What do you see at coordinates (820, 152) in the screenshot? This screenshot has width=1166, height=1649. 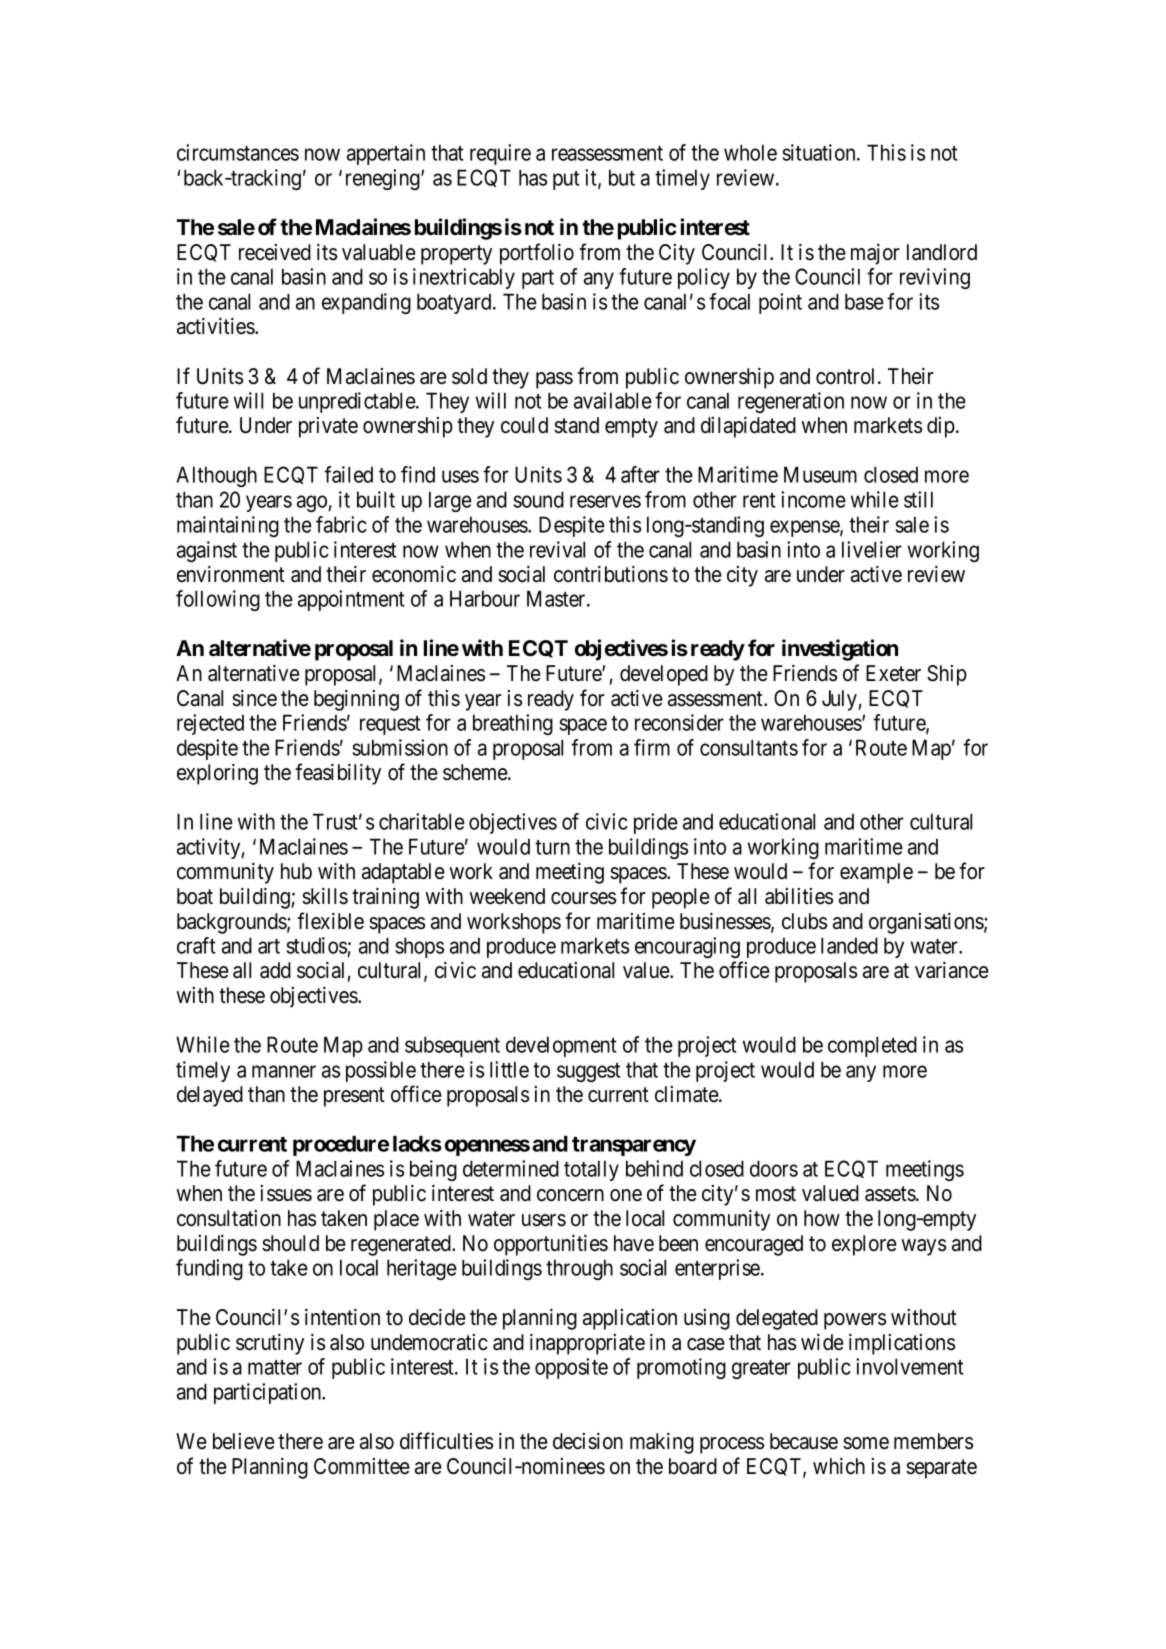 I see `situation` at bounding box center [820, 152].
